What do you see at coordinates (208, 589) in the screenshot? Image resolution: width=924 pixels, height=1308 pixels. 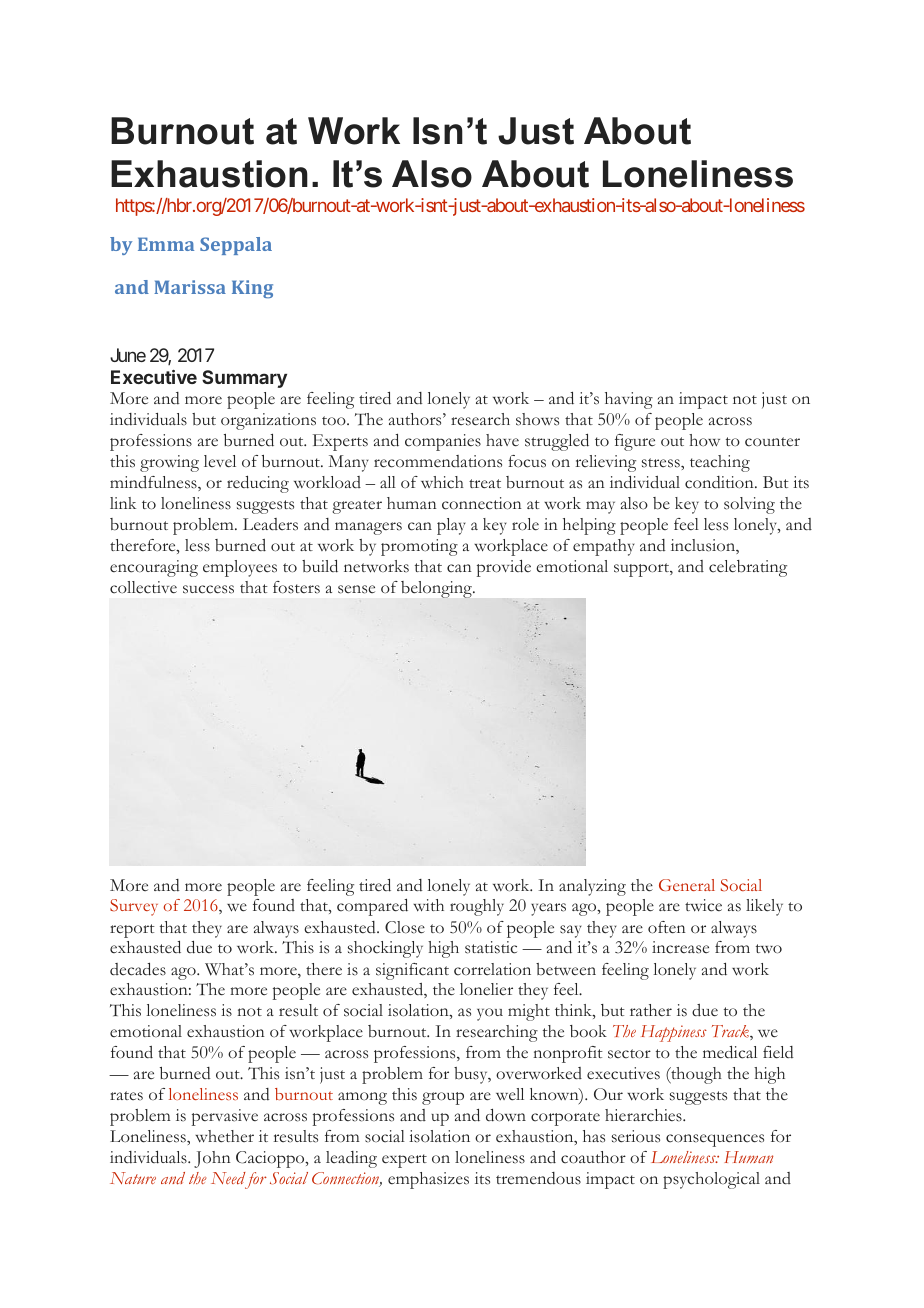 I see `success` at bounding box center [208, 589].
